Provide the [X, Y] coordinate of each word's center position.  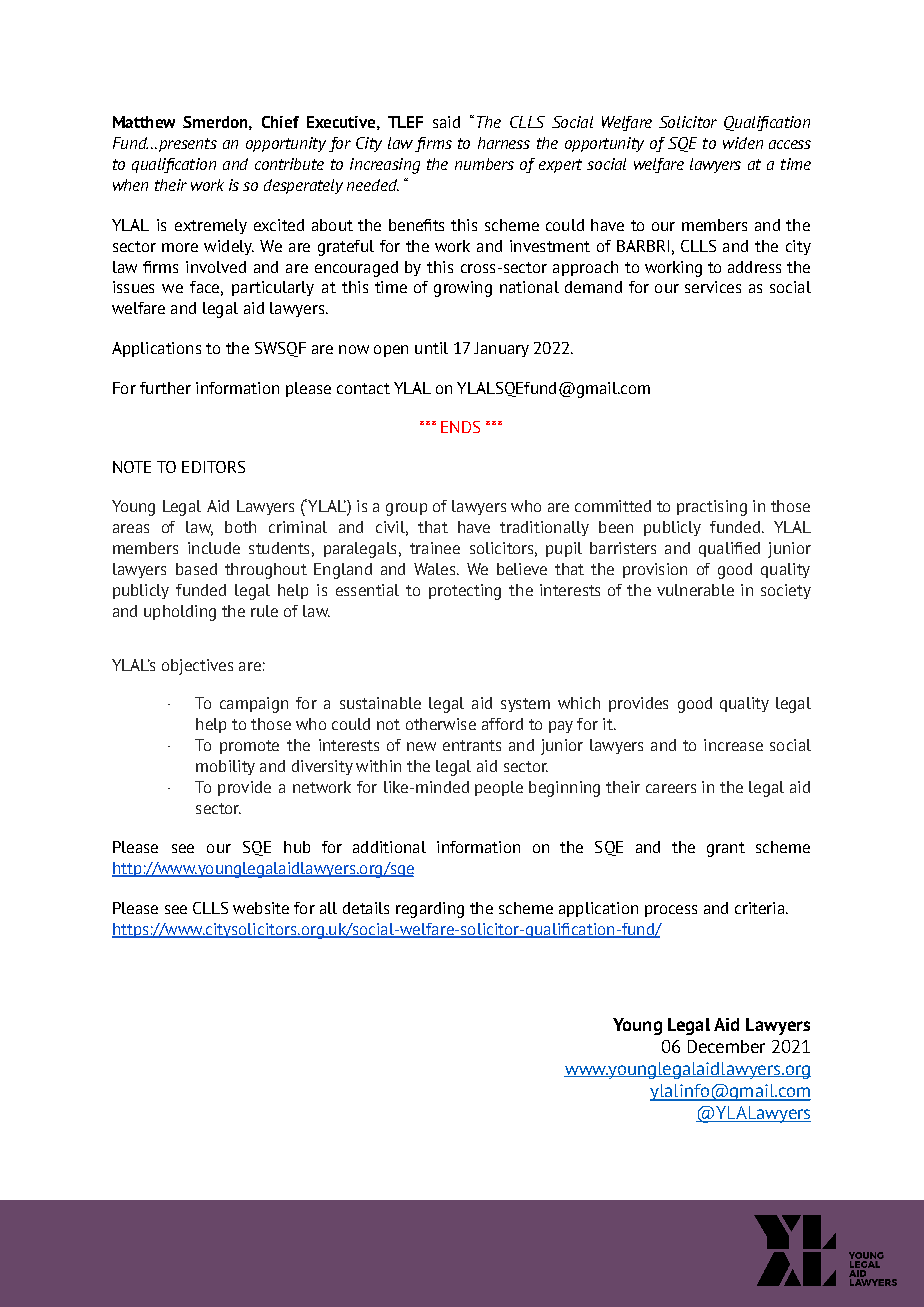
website [261, 908]
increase [733, 745]
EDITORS [213, 467]
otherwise [441, 724]
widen [743, 143]
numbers [484, 164]
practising [712, 508]
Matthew [144, 122]
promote [249, 747]
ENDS [460, 427]
